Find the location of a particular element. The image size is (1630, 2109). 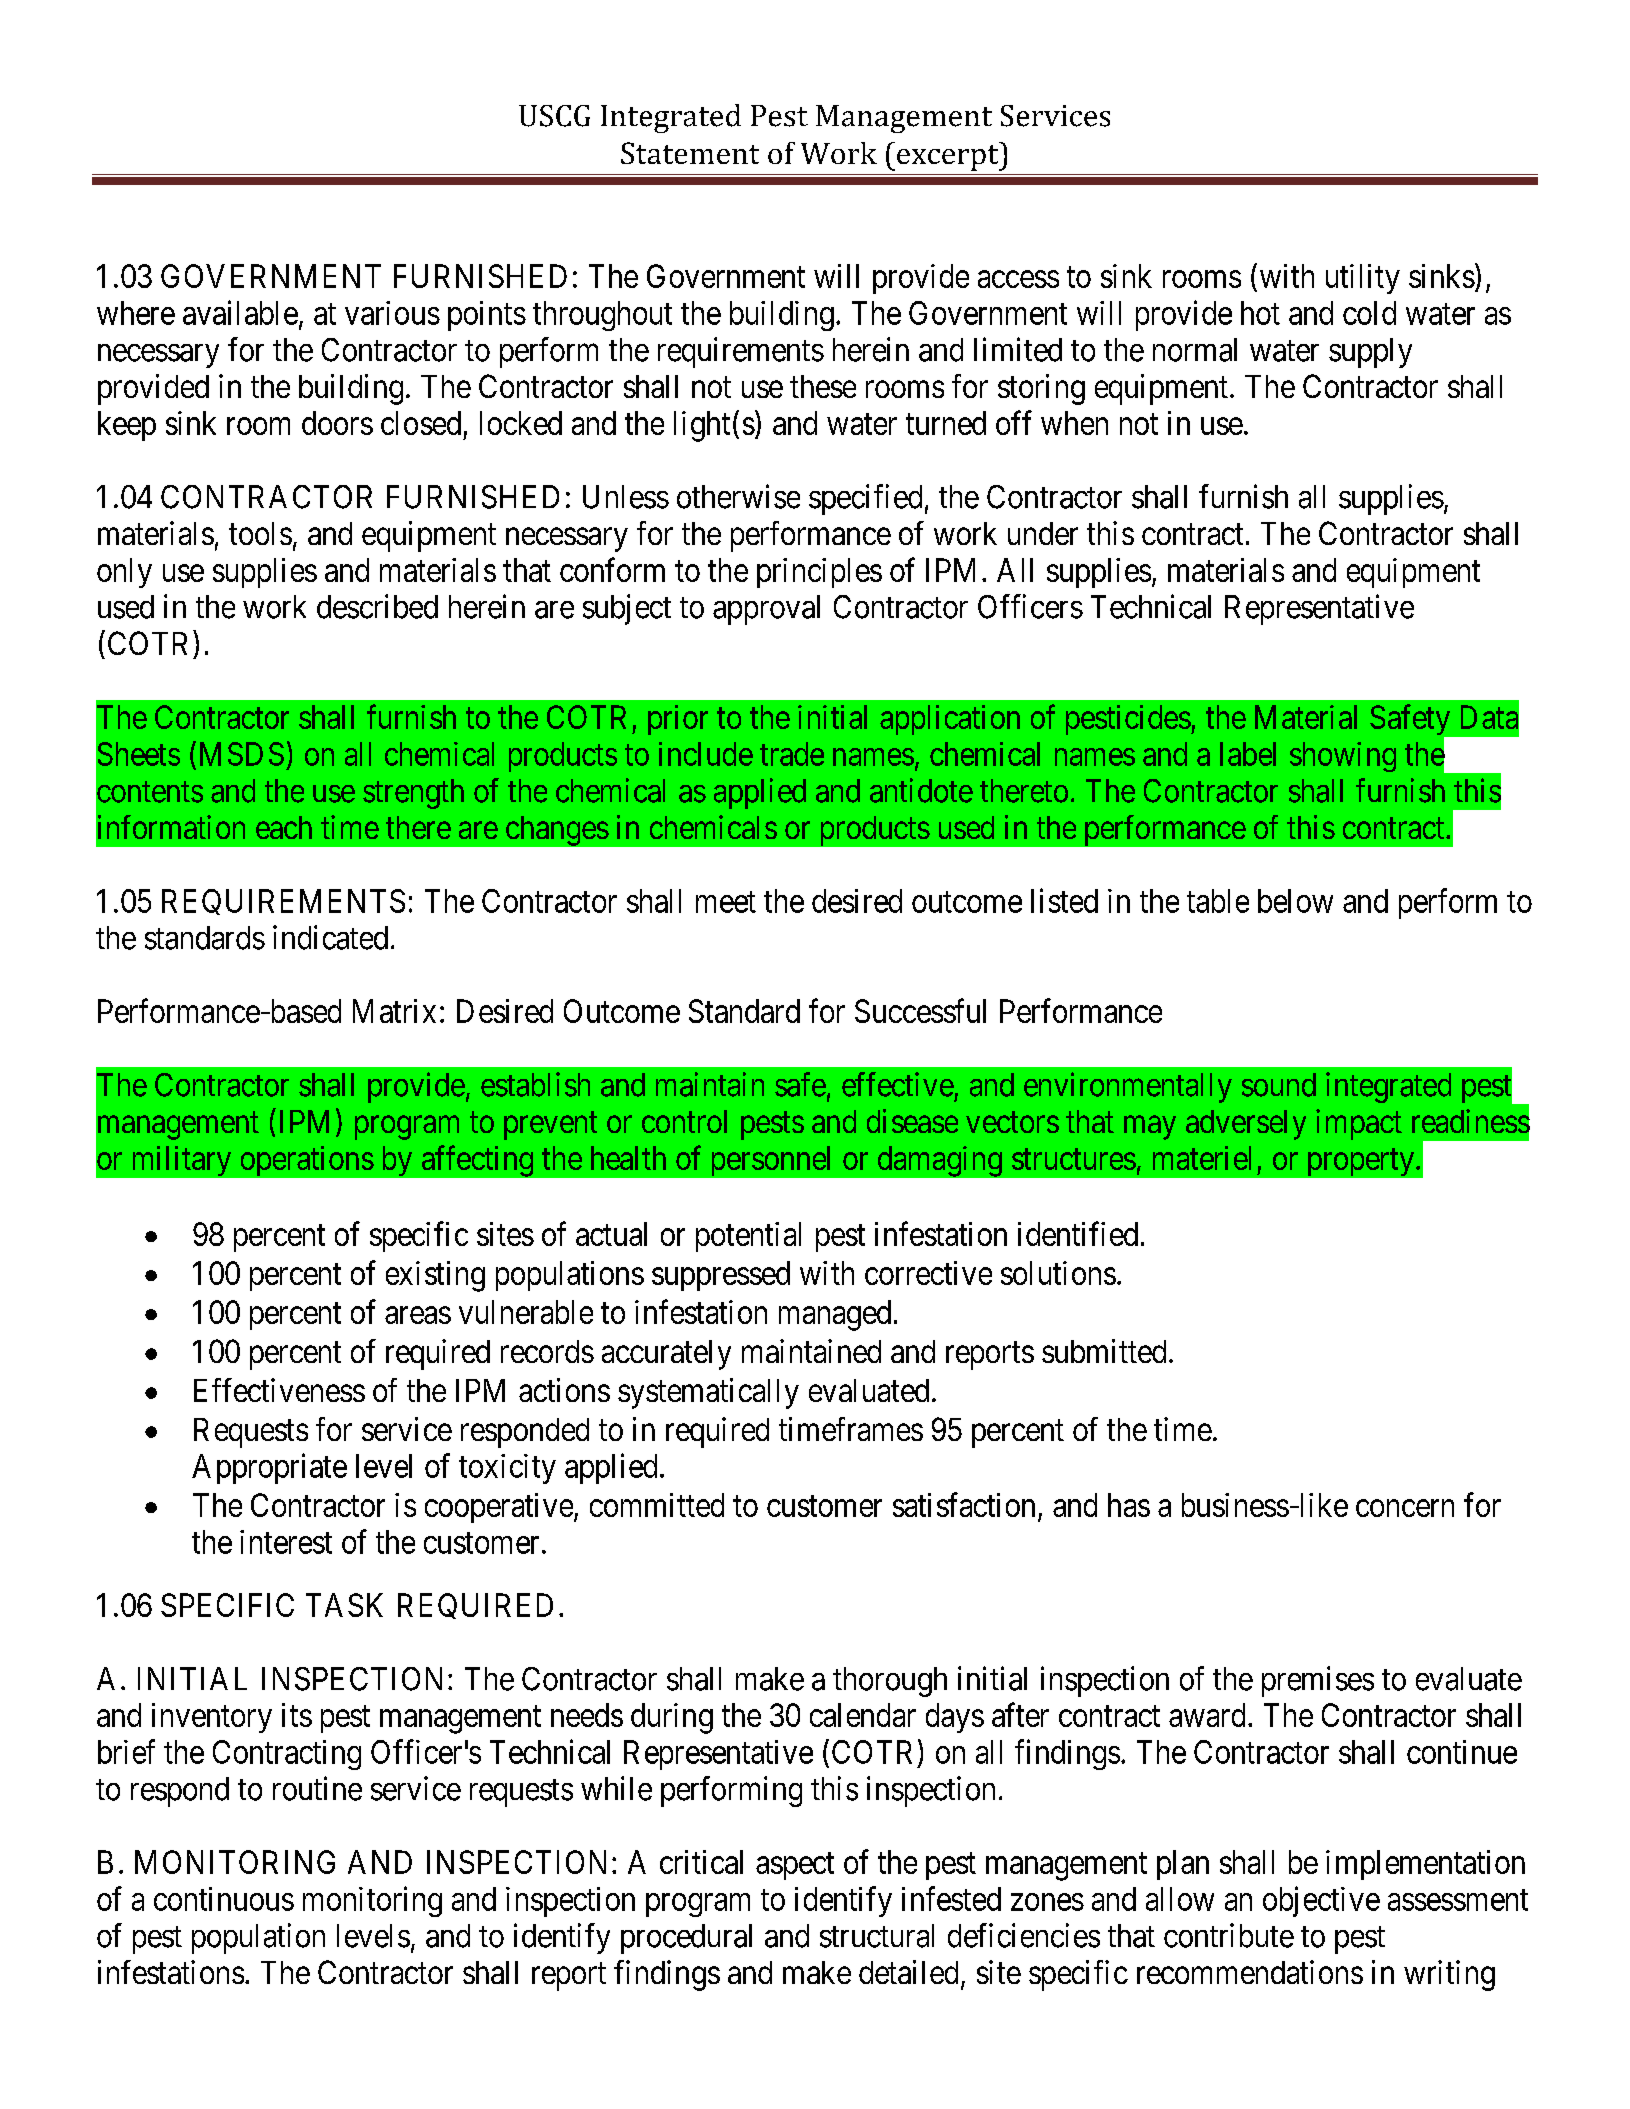

trade is located at coordinates (792, 754).
